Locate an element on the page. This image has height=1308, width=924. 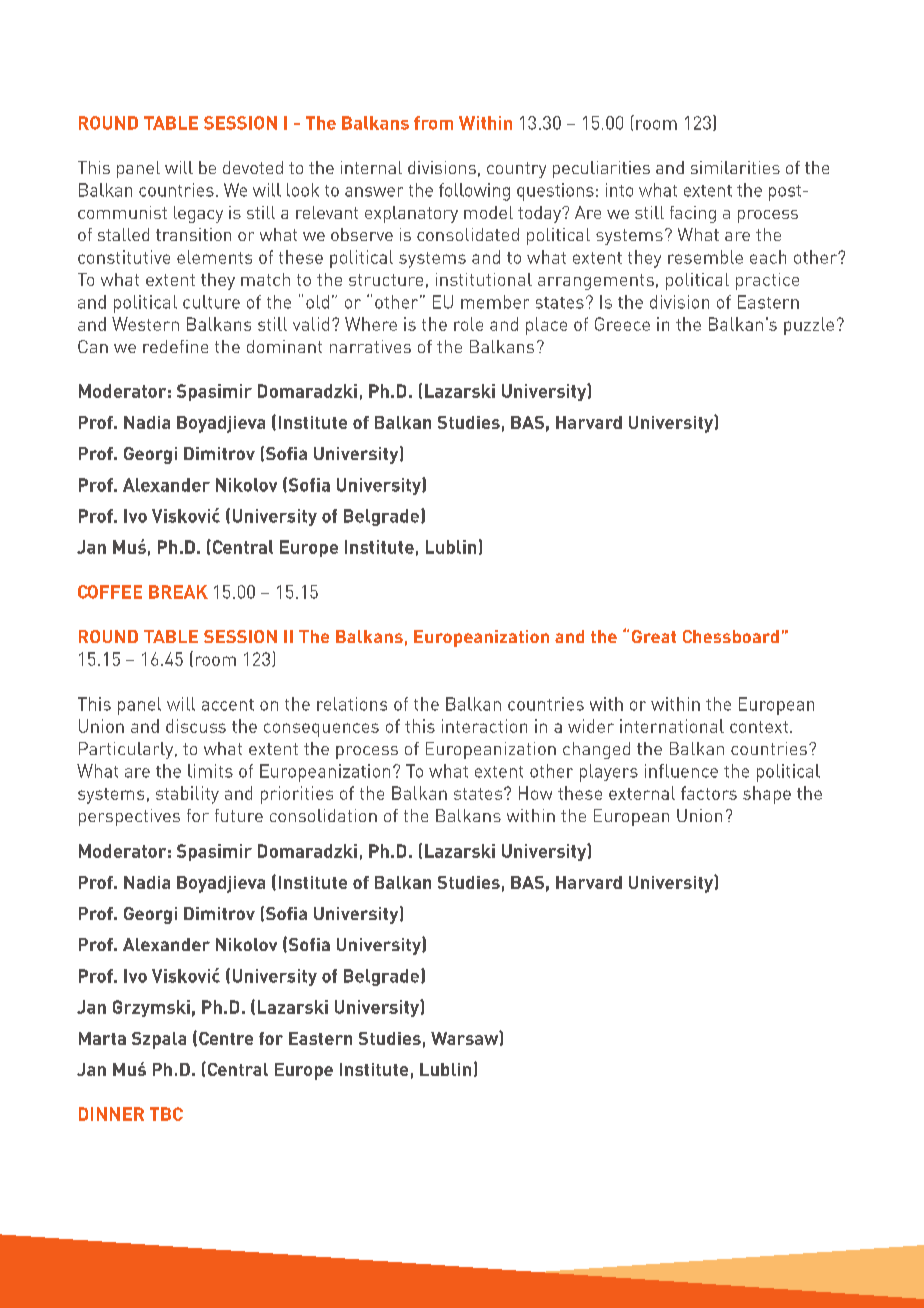
similarities is located at coordinates (735, 167).
